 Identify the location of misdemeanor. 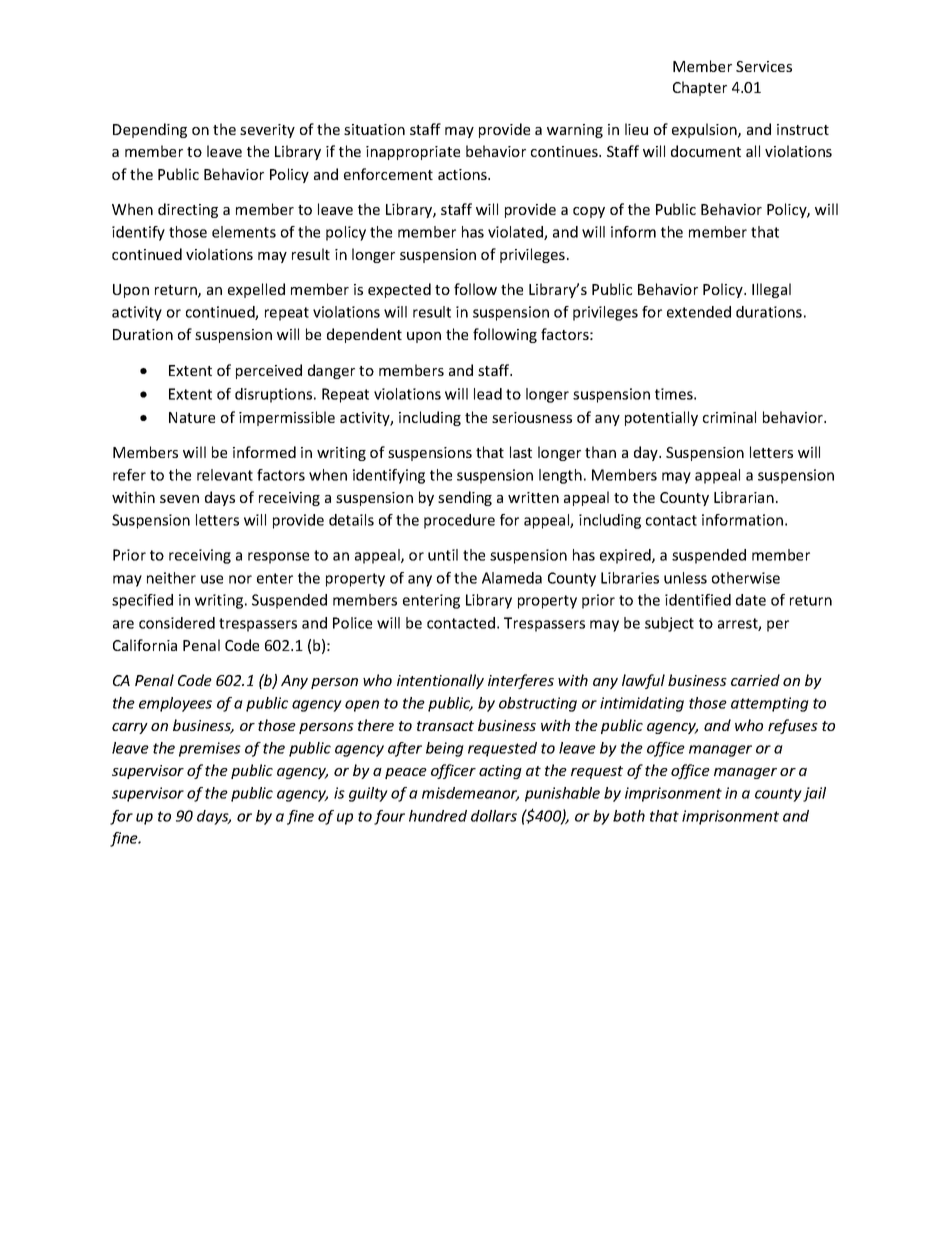
(470, 794).
